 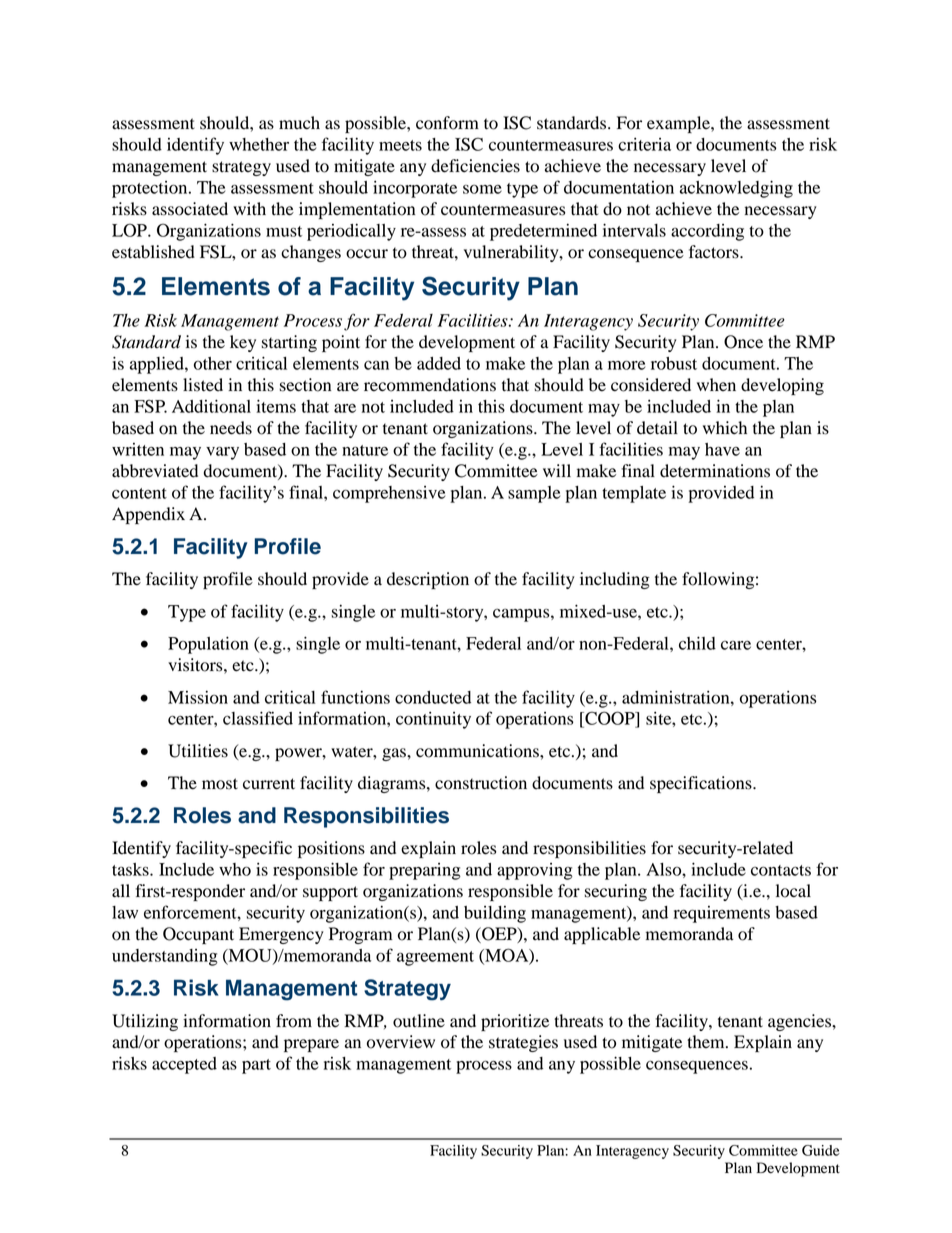 What do you see at coordinates (475, 166) in the screenshot?
I see `deficiencies` at bounding box center [475, 166].
